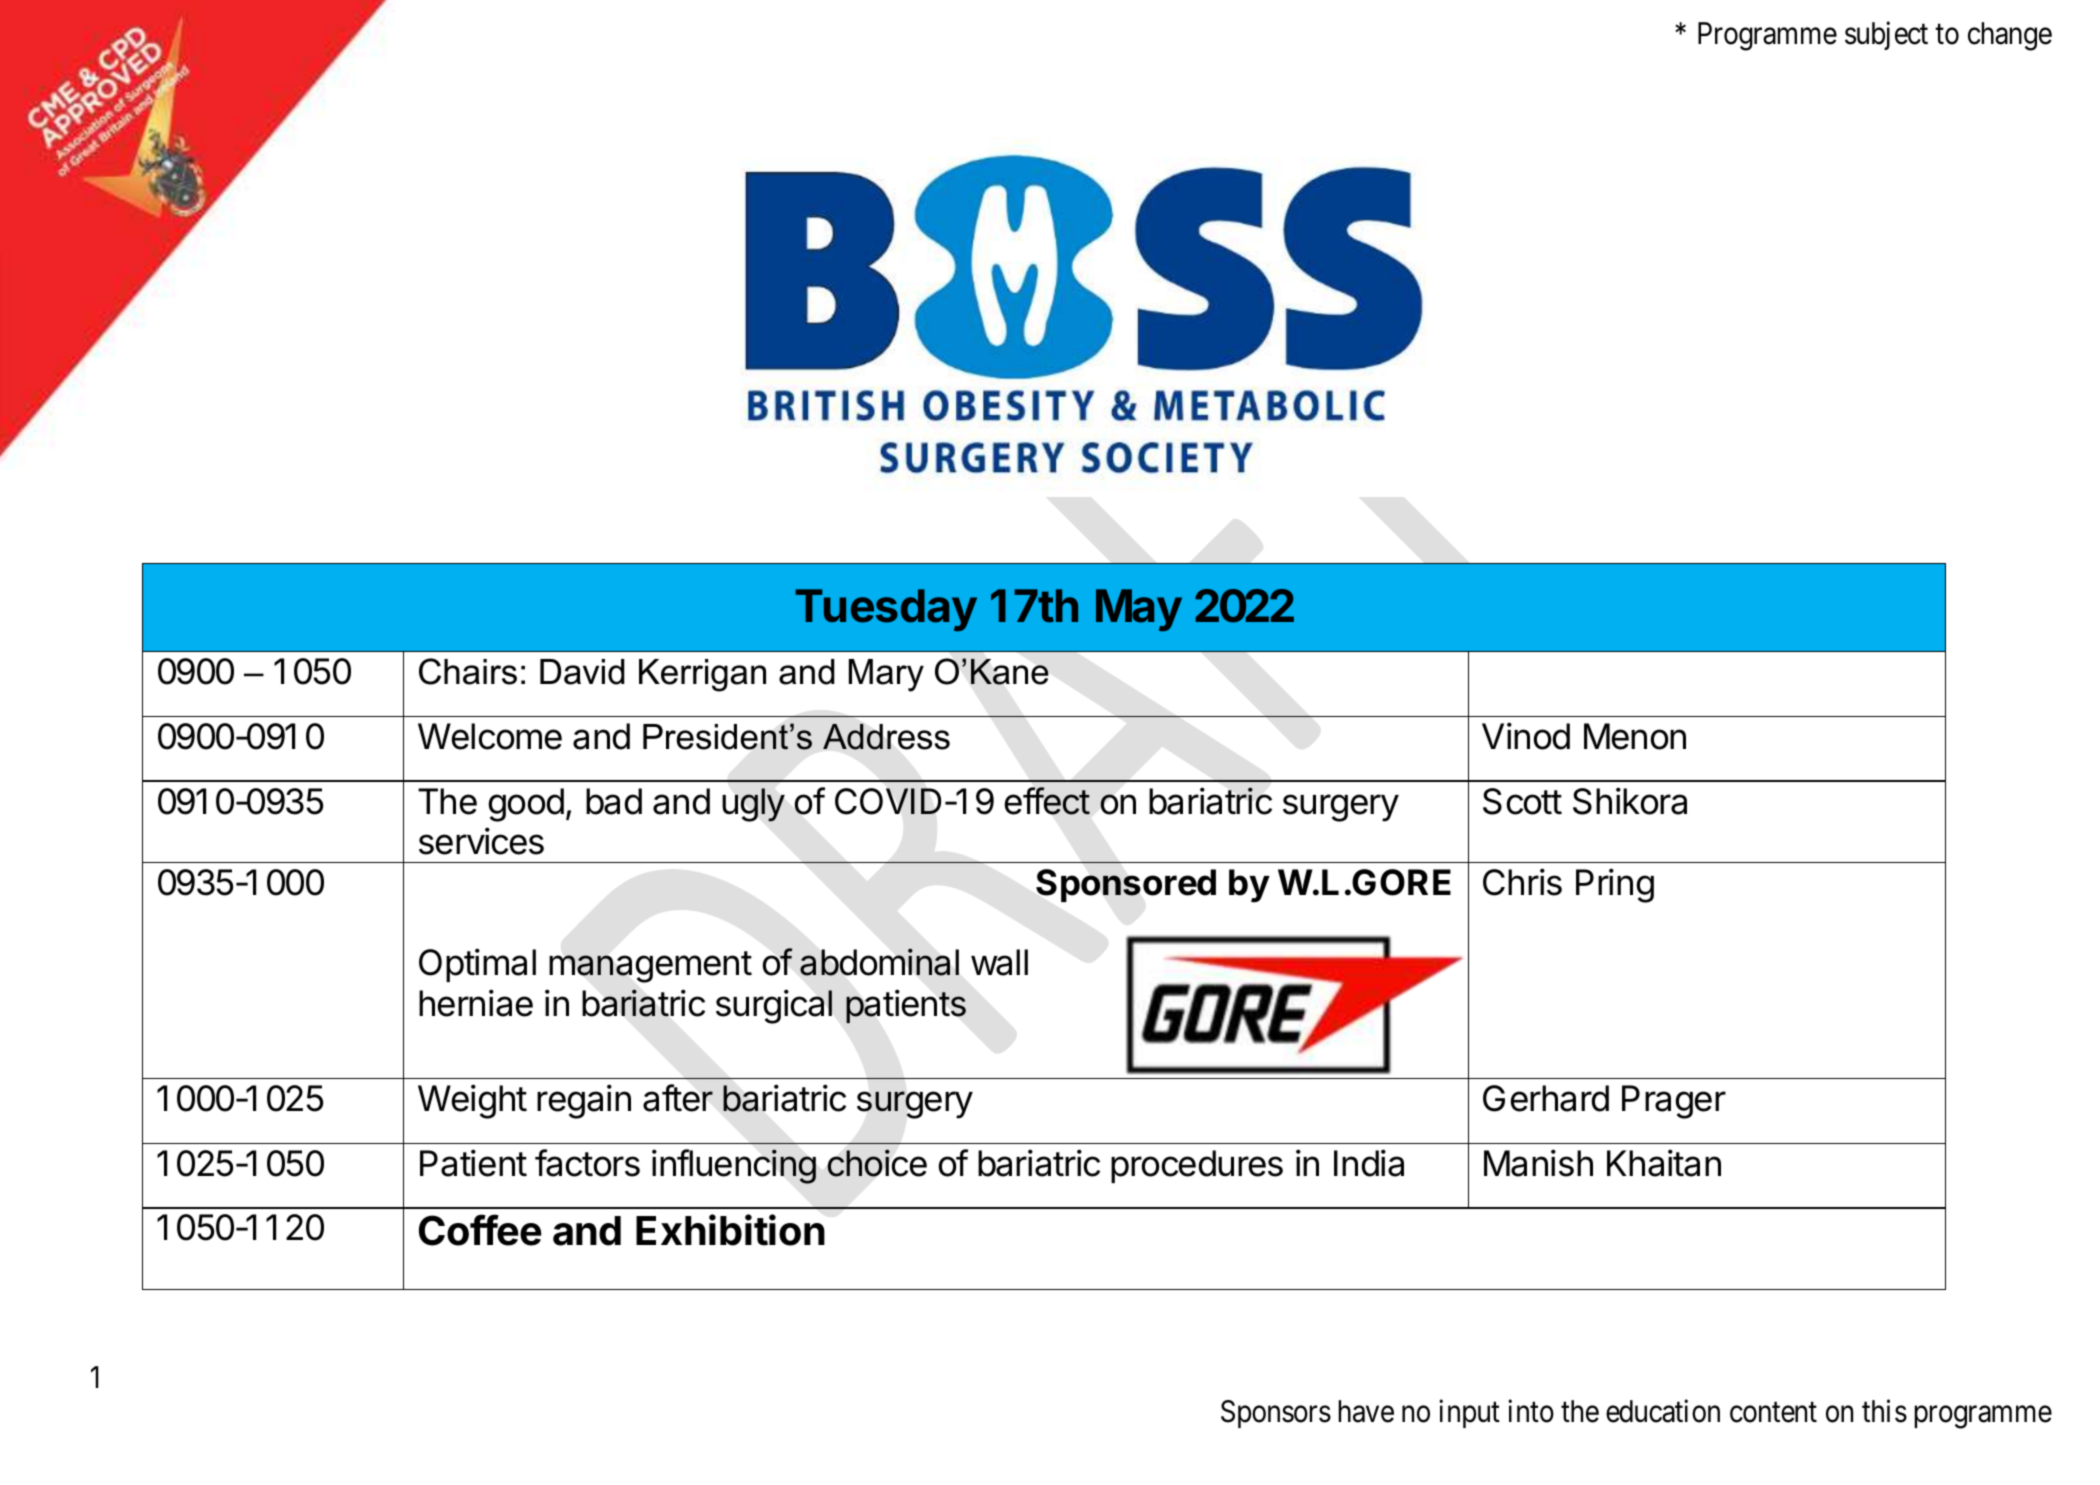  I want to click on Tuesday, so click(886, 610).
